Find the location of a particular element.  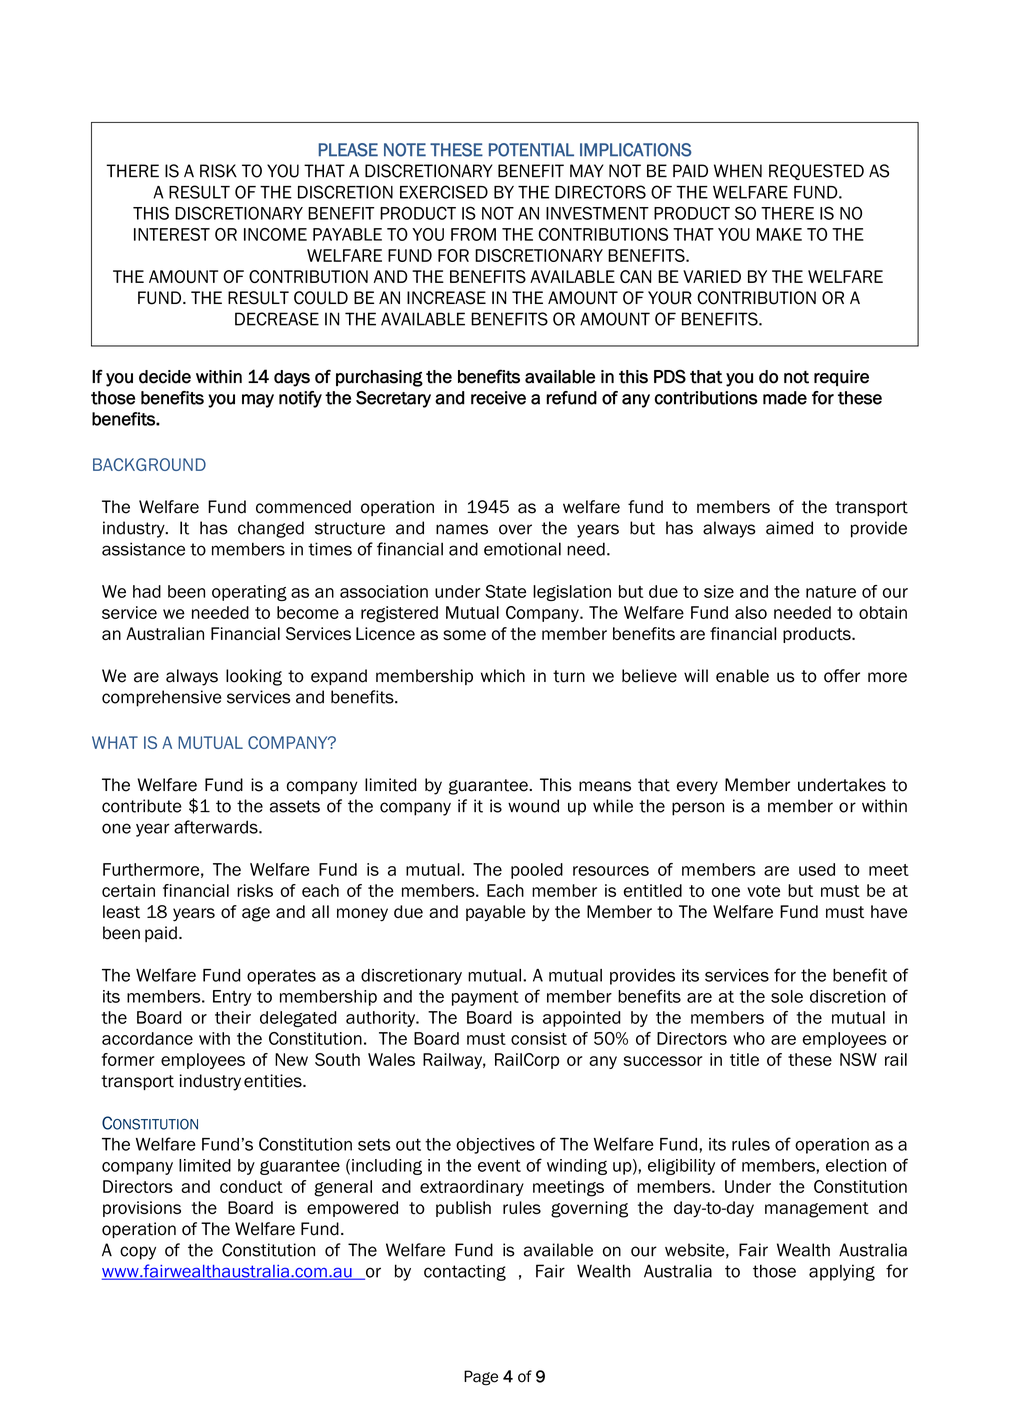

nature is located at coordinates (831, 592).
